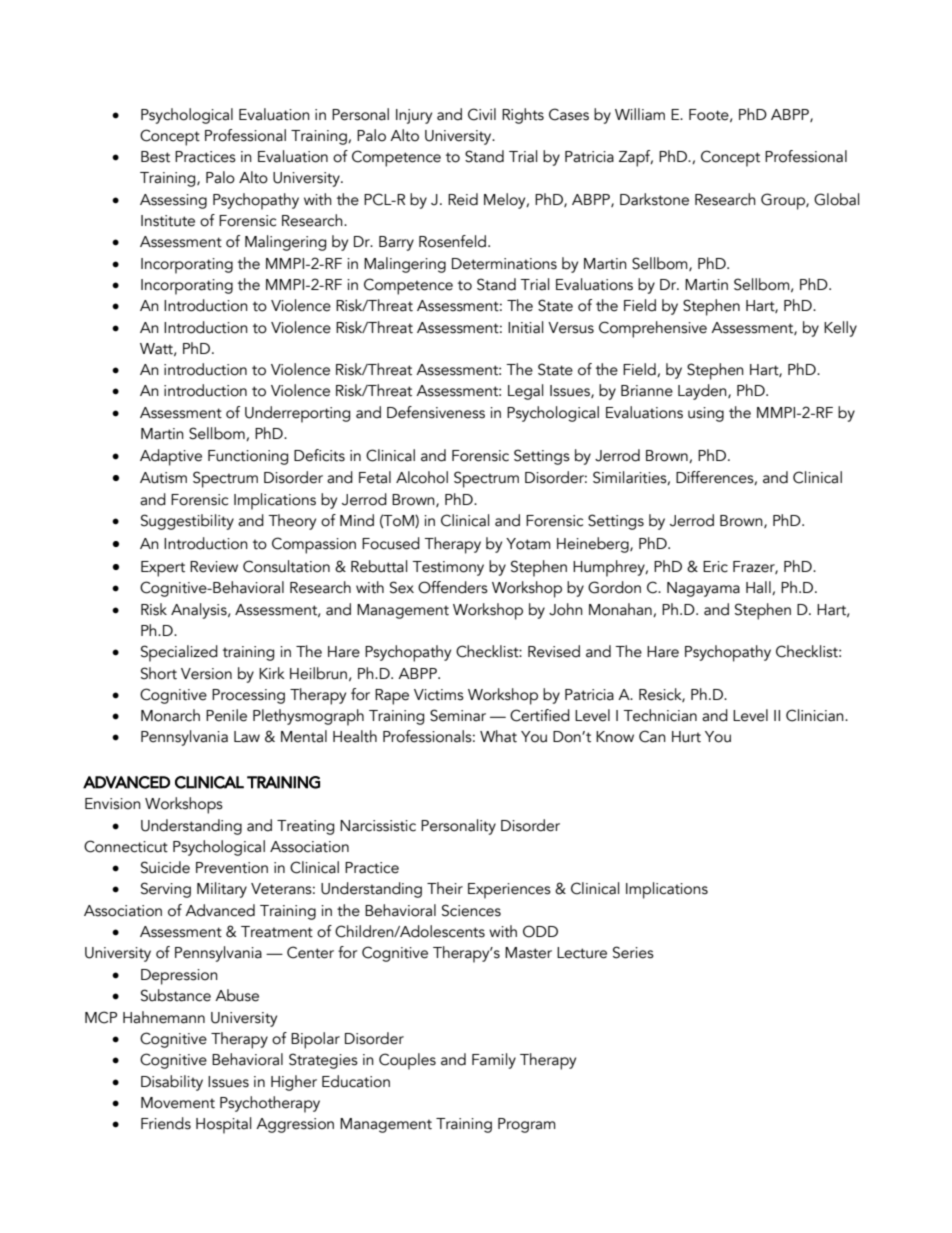 The width and height of the screenshot is (952, 1233). What do you see at coordinates (837, 199) in the screenshot?
I see `Global` at bounding box center [837, 199].
